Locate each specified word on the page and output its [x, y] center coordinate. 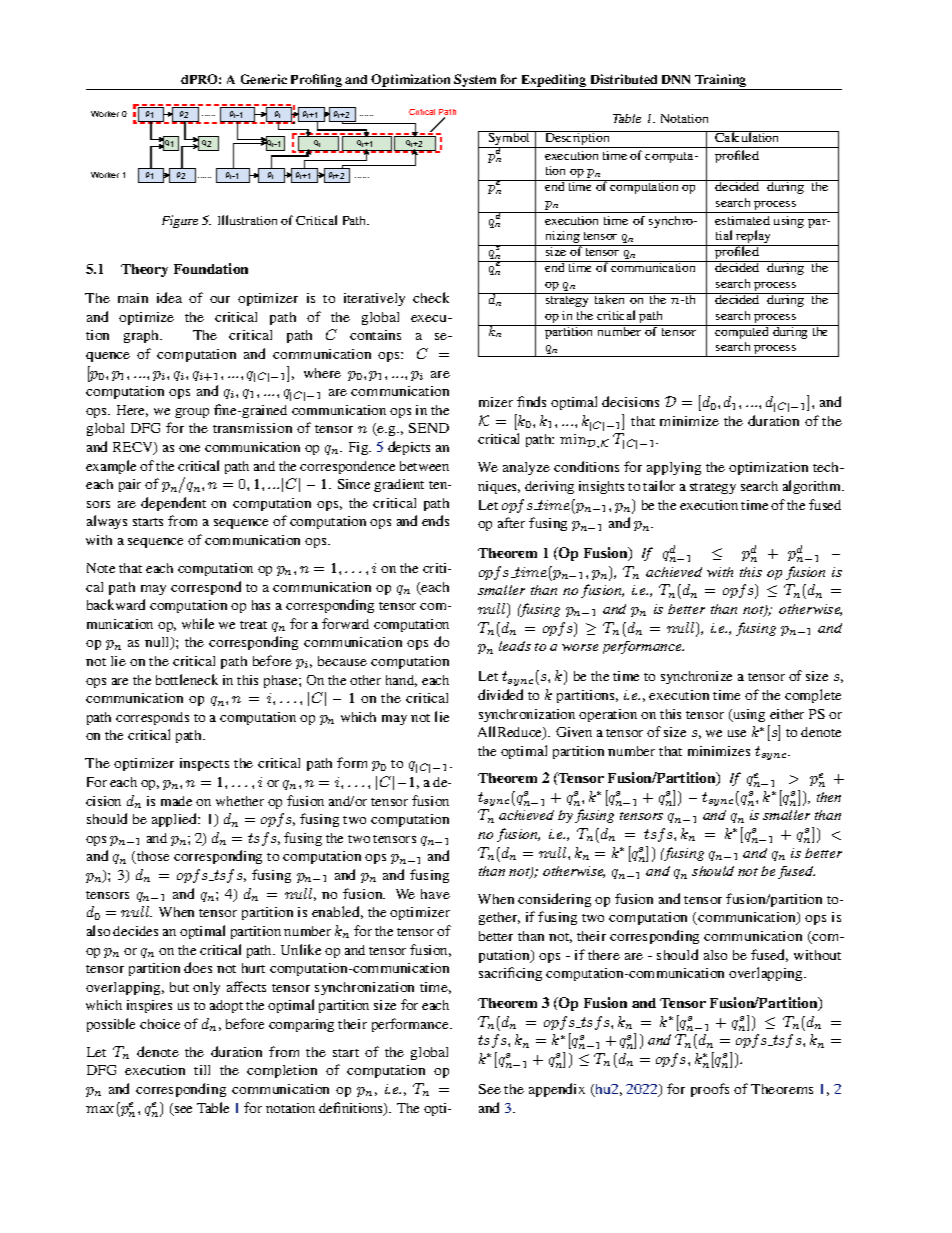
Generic [264, 79]
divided [500, 694]
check [431, 297]
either [787, 714]
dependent [173, 504]
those [152, 857]
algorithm [813, 487]
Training [721, 82]
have [435, 894]
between [424, 466]
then [829, 797]
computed [742, 332]
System [475, 82]
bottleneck [187, 679]
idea [169, 297]
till [202, 1070]
